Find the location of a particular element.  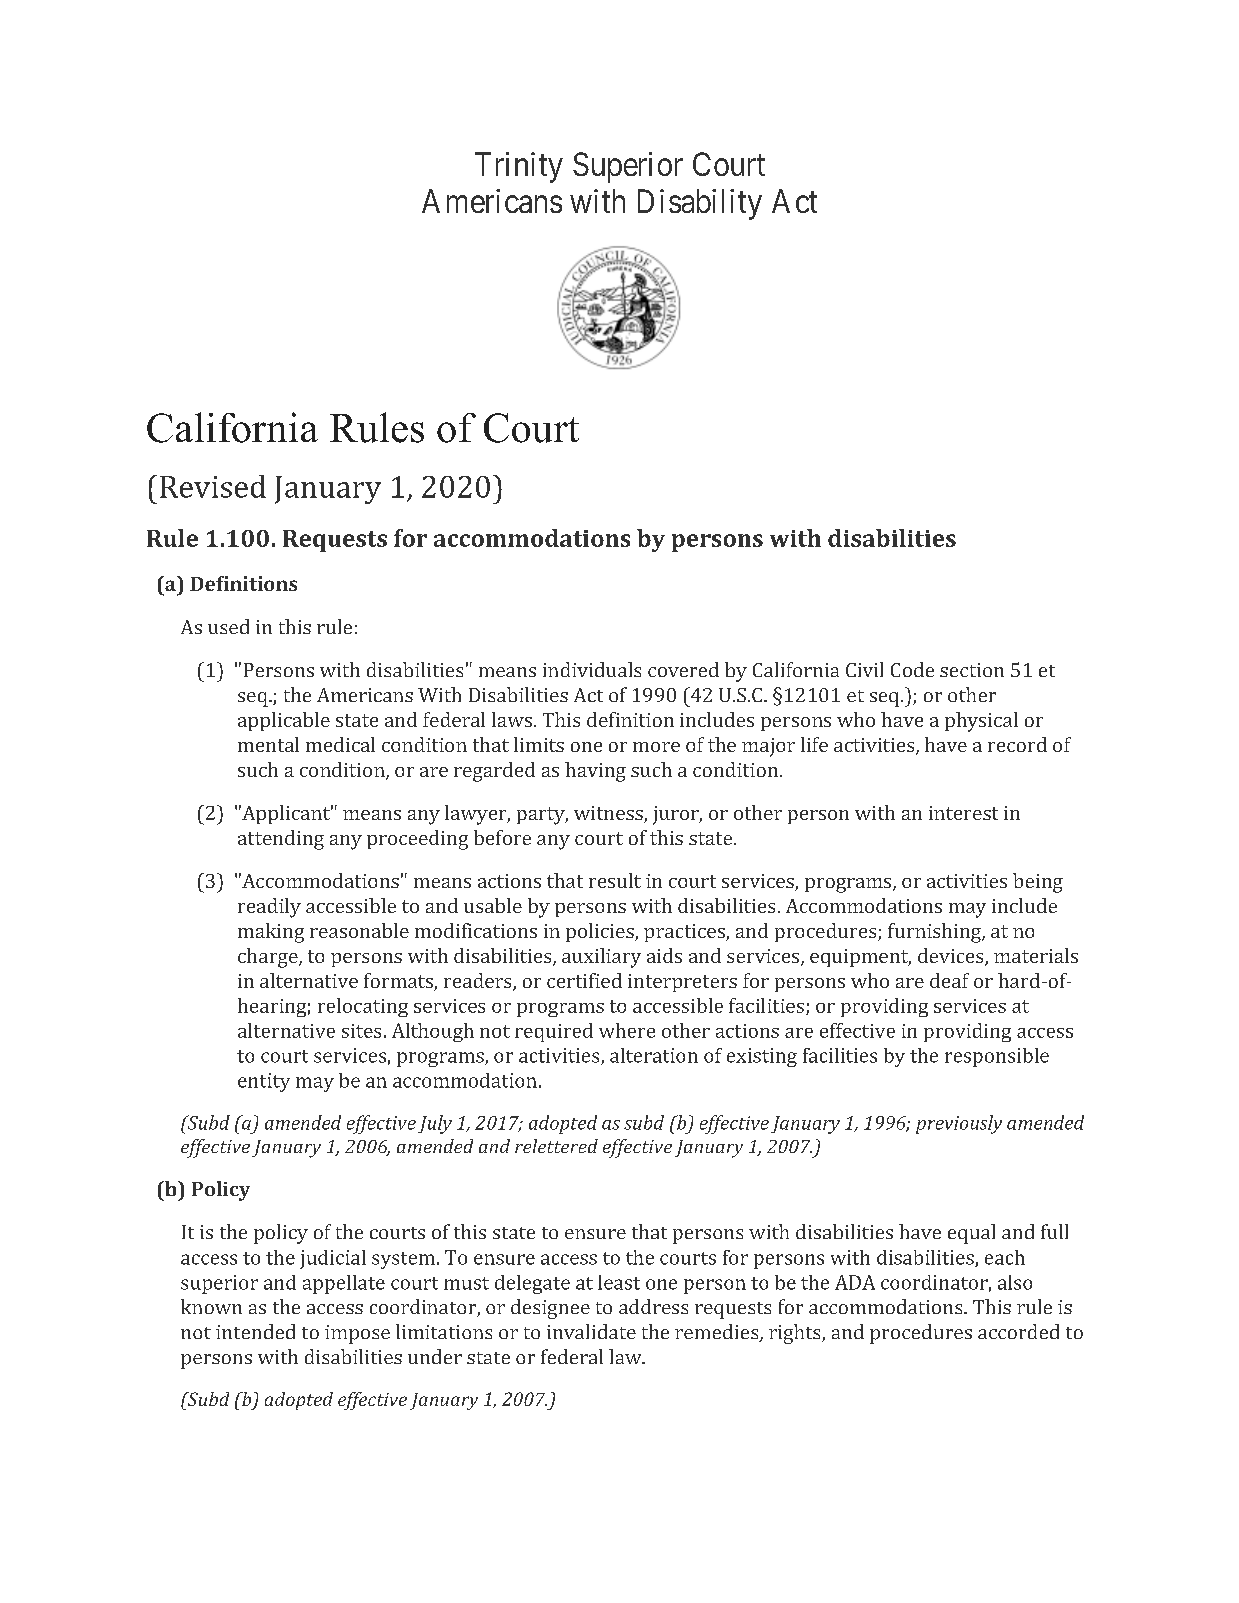

Trinity is located at coordinates (519, 167).
